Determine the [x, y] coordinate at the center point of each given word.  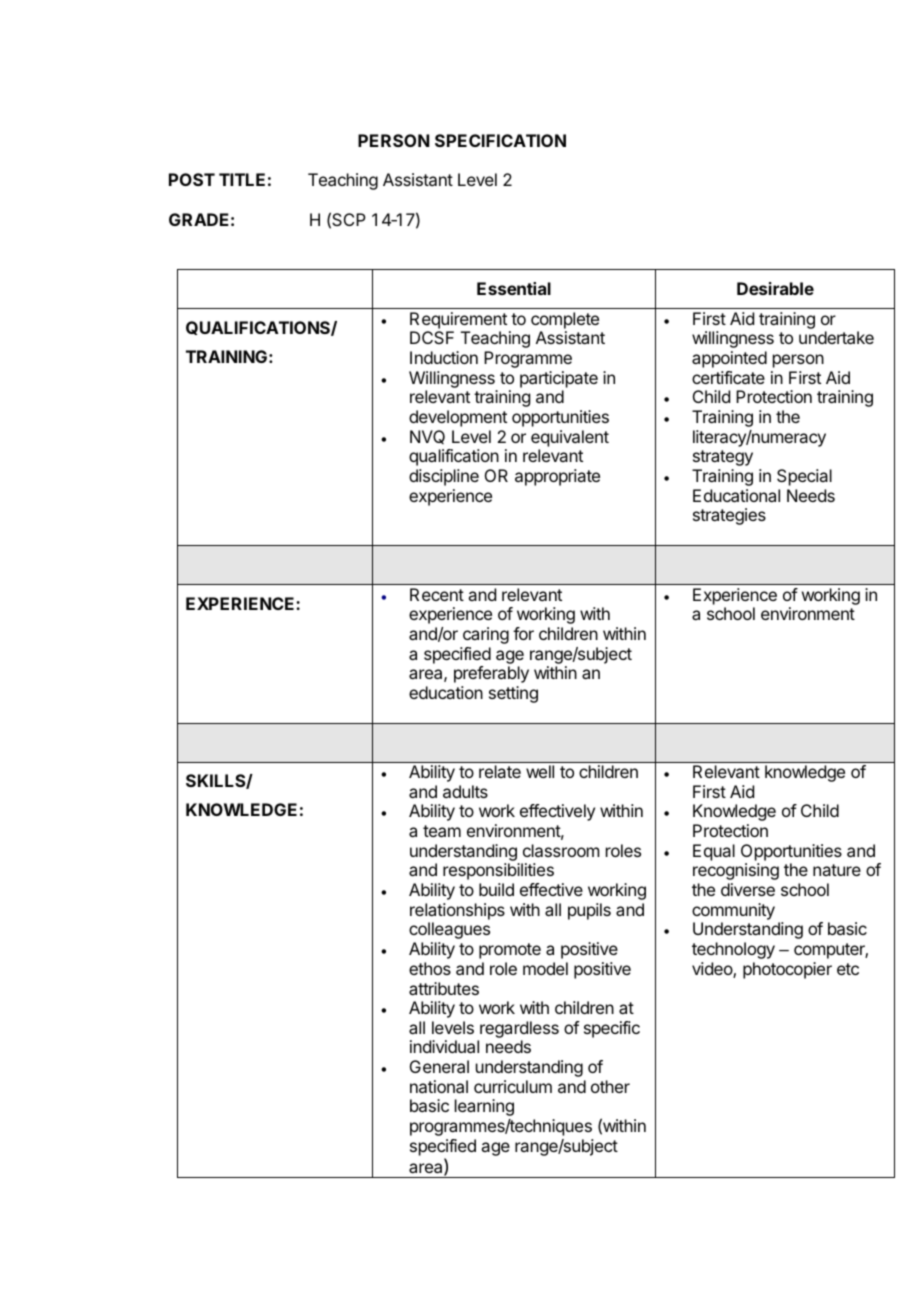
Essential [514, 288]
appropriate [557, 477]
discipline [444, 477]
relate [500, 771]
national [439, 1086]
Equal [714, 852]
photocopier [787, 970]
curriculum [513, 1086]
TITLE [242, 179]
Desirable [775, 288]
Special [804, 477]
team [442, 831]
